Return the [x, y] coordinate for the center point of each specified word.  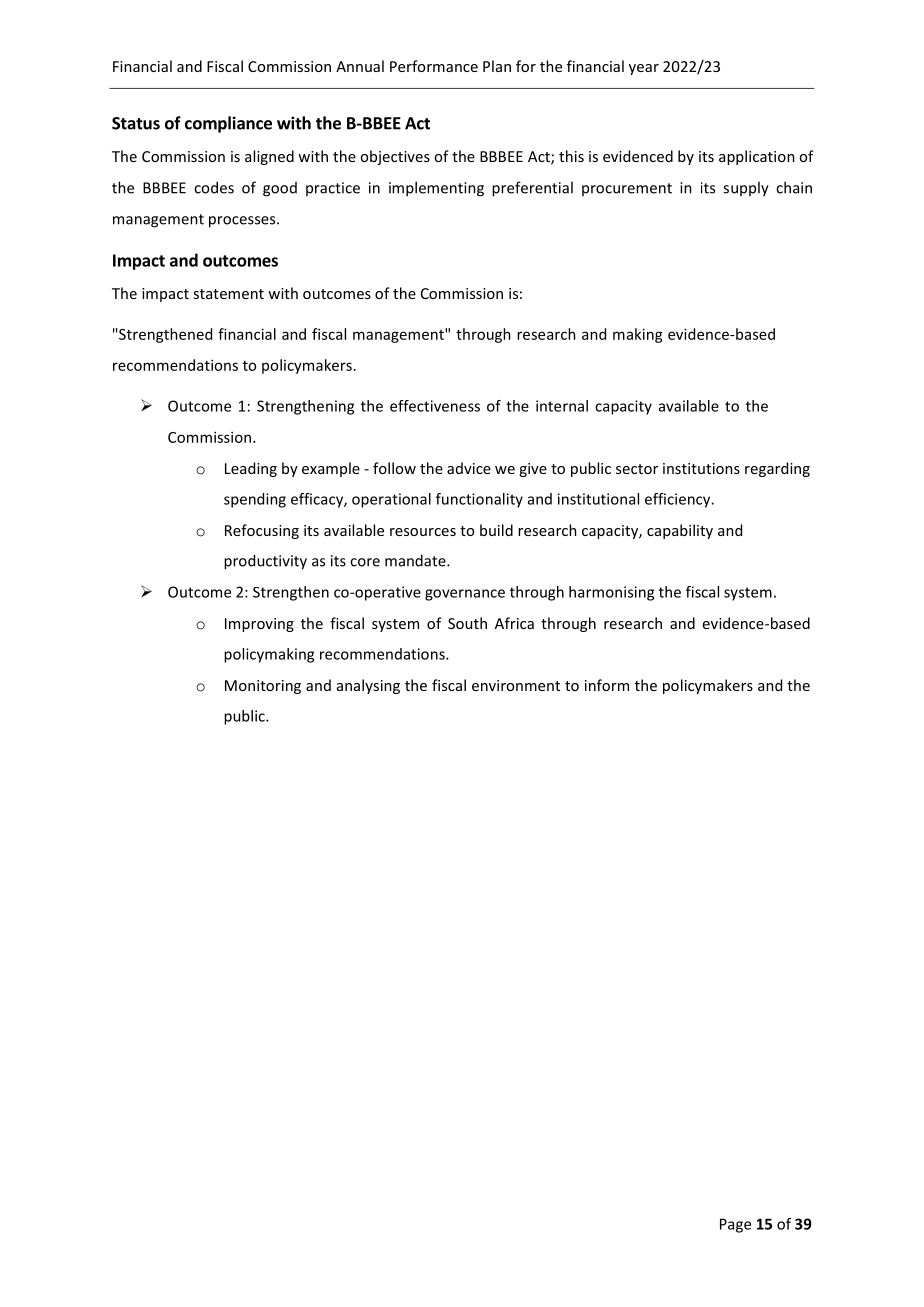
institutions [701, 468]
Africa [514, 623]
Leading [251, 469]
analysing [368, 686]
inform [607, 685]
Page [735, 1225]
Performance [434, 66]
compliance [228, 124]
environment [516, 685]
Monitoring [263, 687]
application [757, 157]
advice [469, 468]
